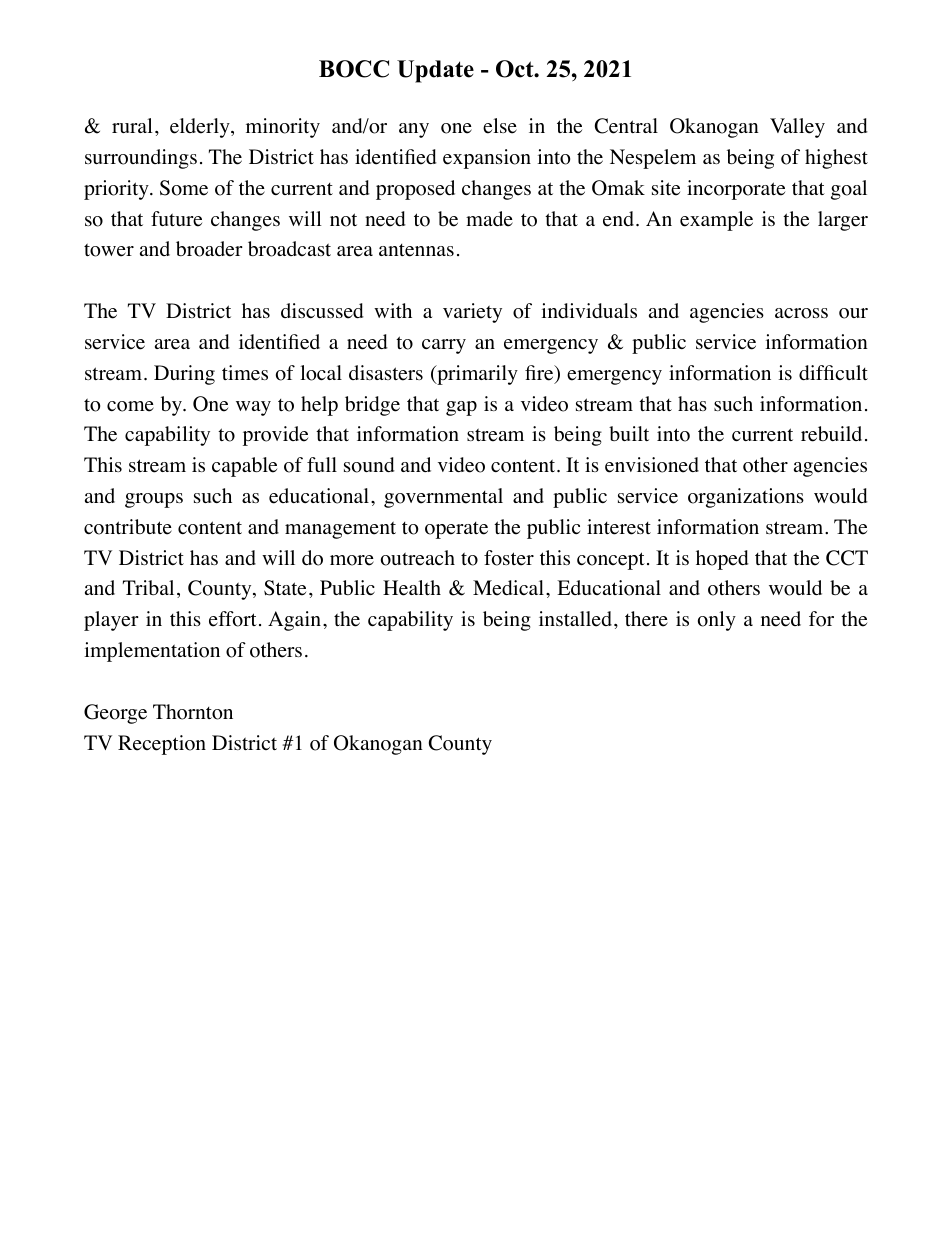 The width and height of the page is (952, 1233). What do you see at coordinates (201, 128) in the page?
I see `elderly` at bounding box center [201, 128].
